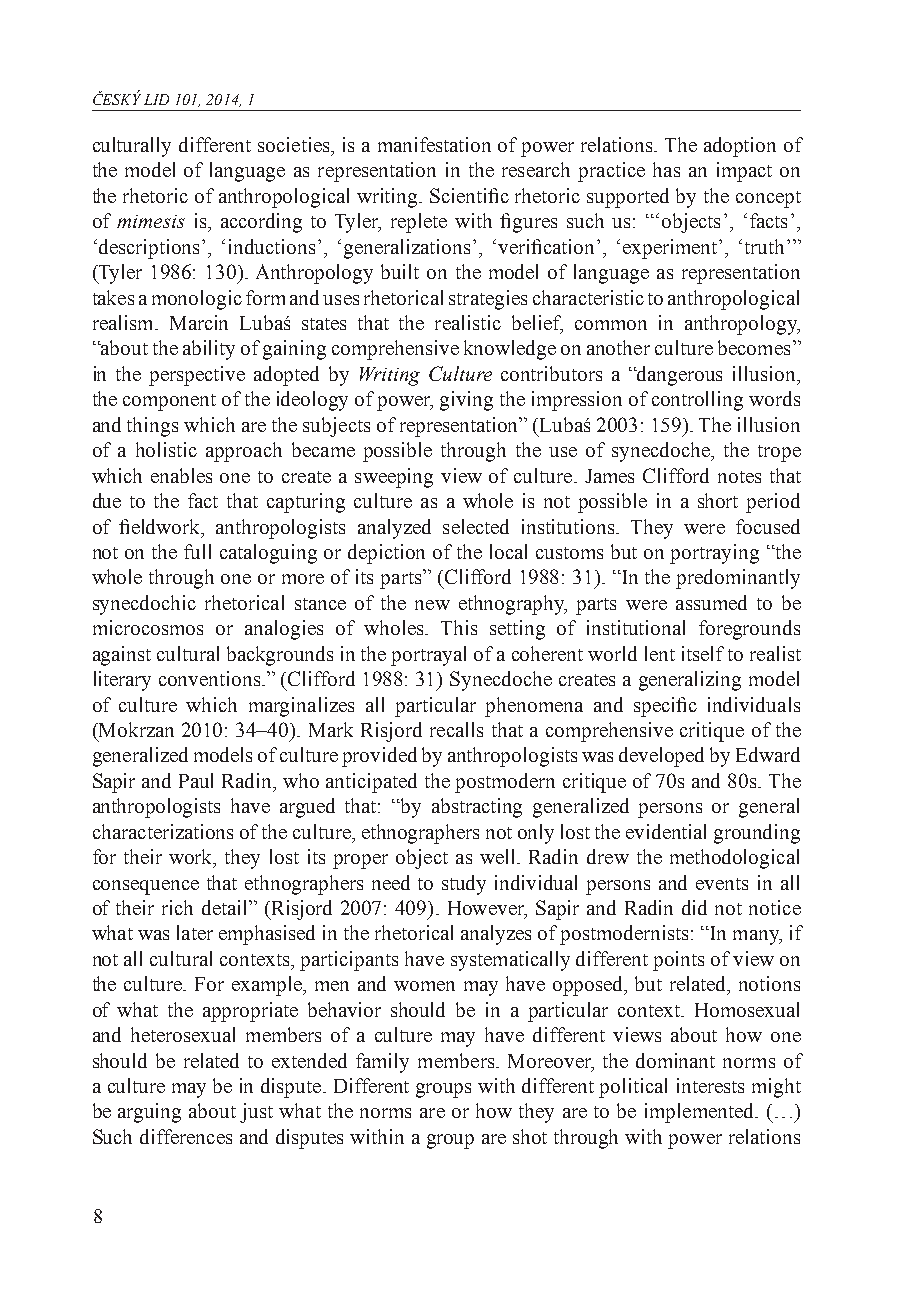  Describe the element at coordinates (156, 99) in the page. I see `LID` at that location.
